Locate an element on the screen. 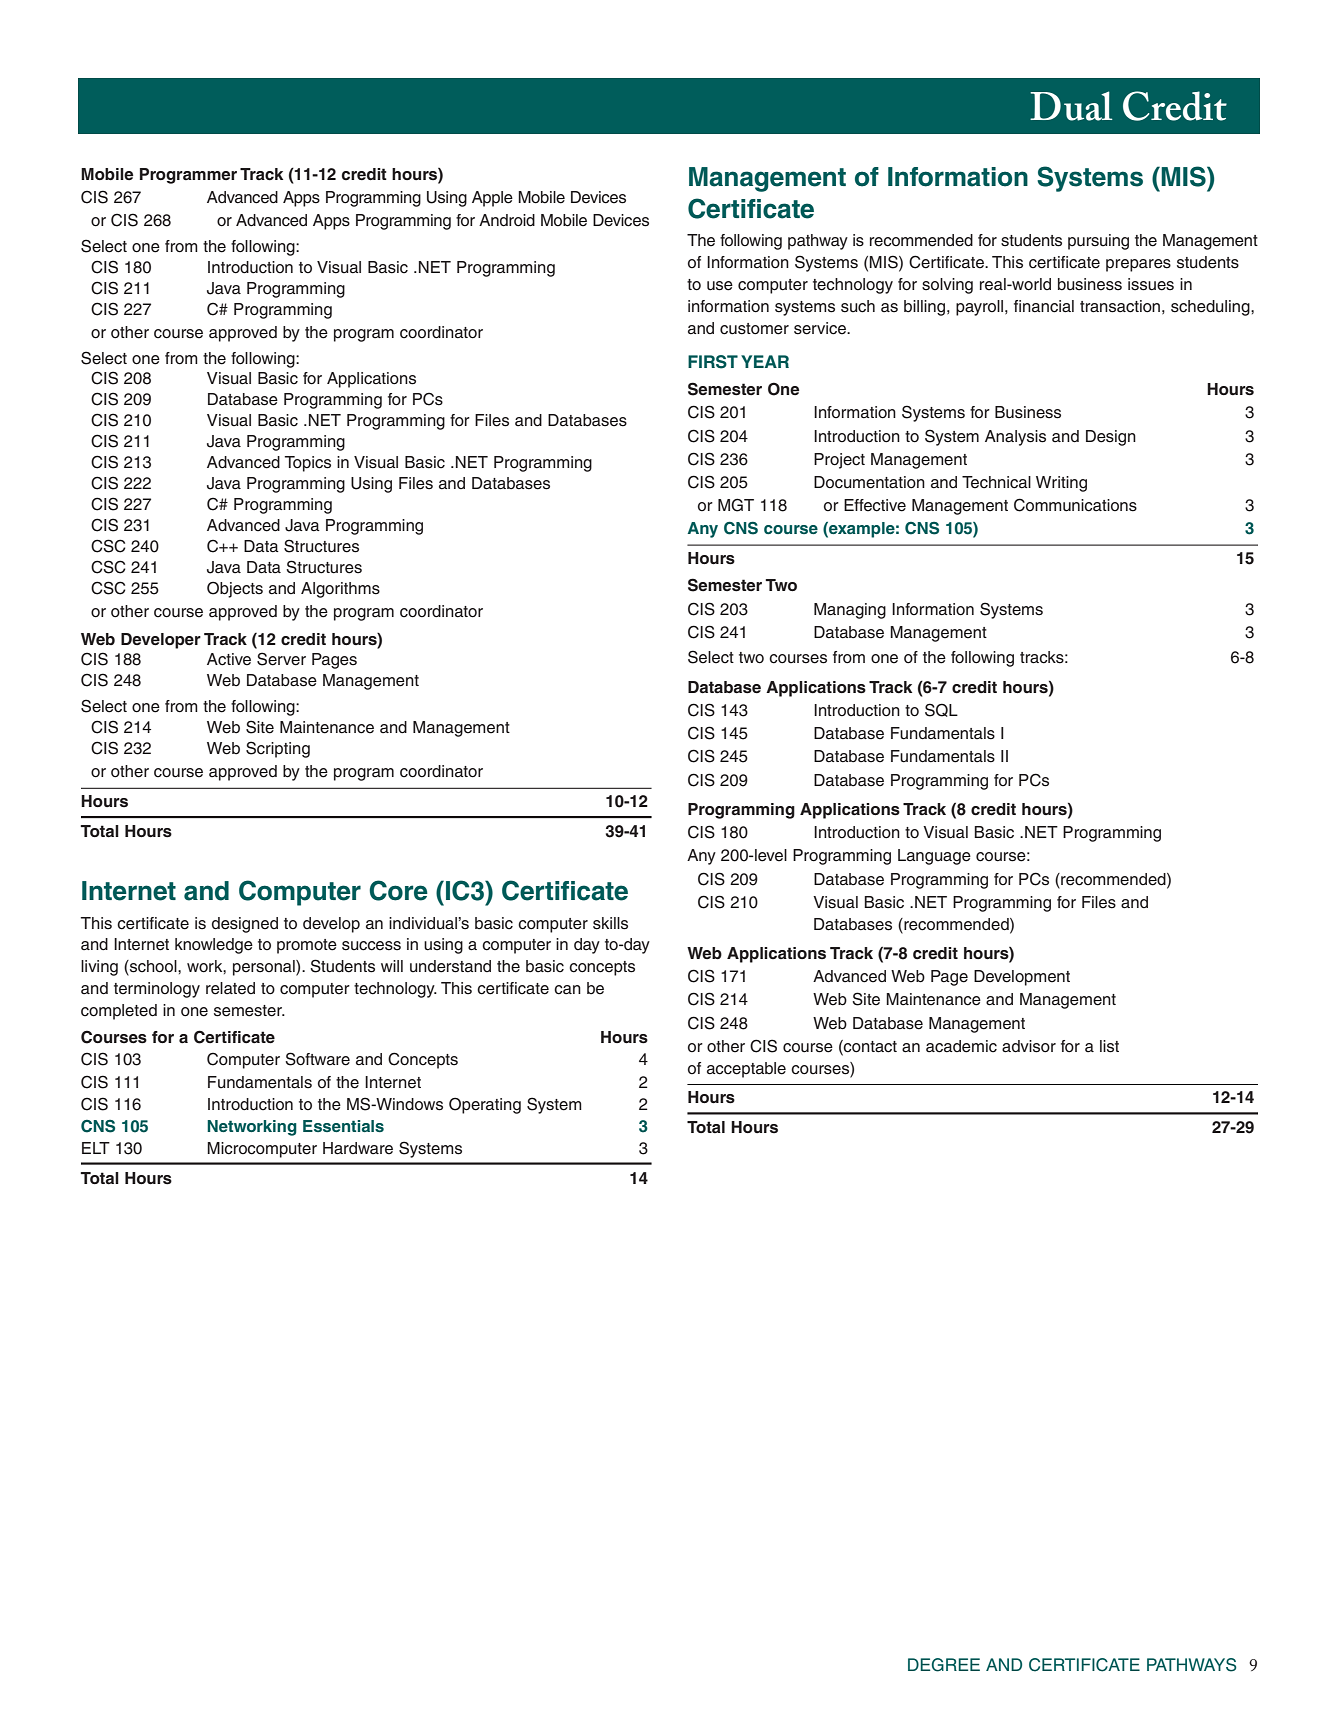 Image resolution: width=1339 pixels, height=1733 pixels. use is located at coordinates (720, 286).
